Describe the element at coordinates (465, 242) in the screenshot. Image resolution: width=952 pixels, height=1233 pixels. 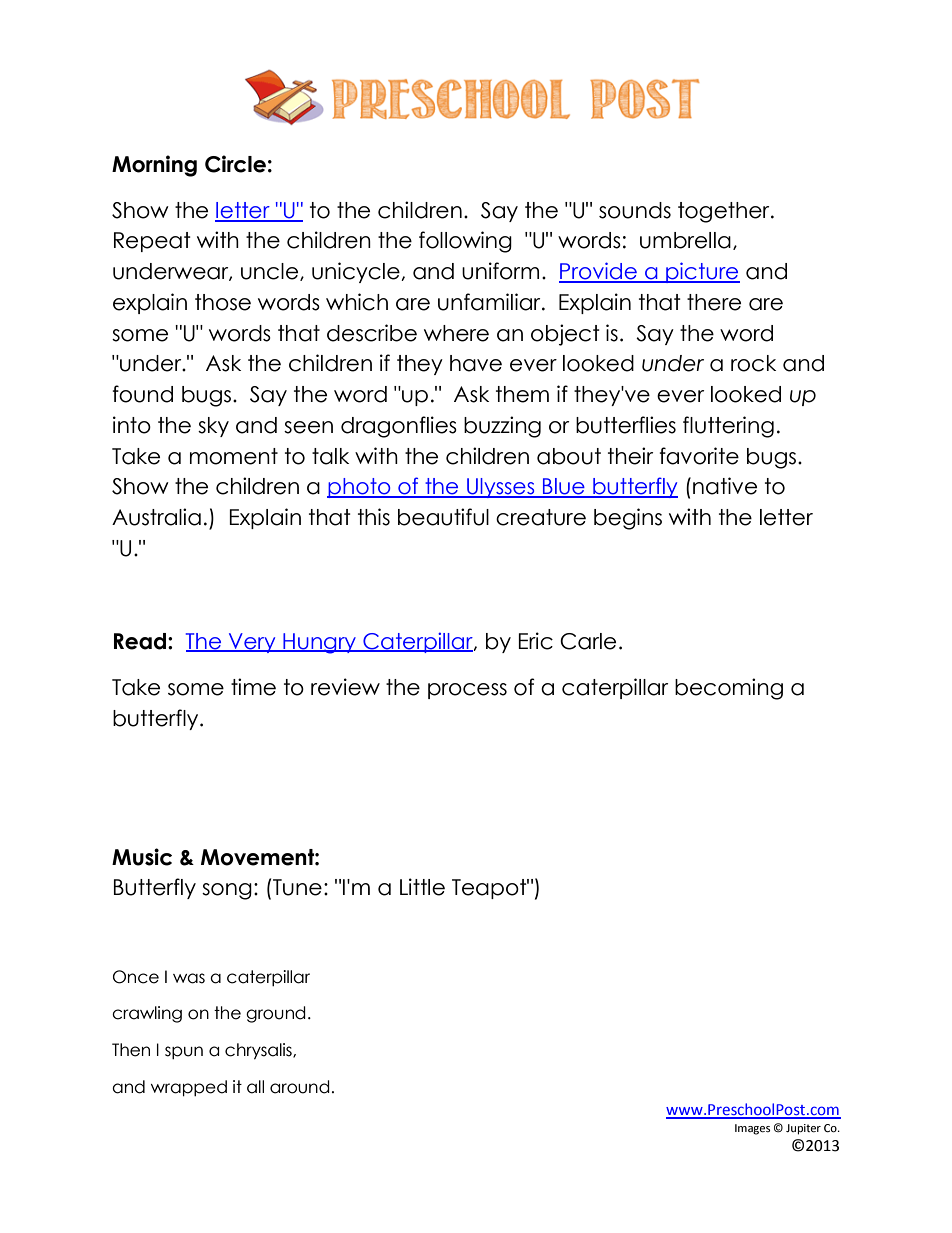
I see `following` at that location.
